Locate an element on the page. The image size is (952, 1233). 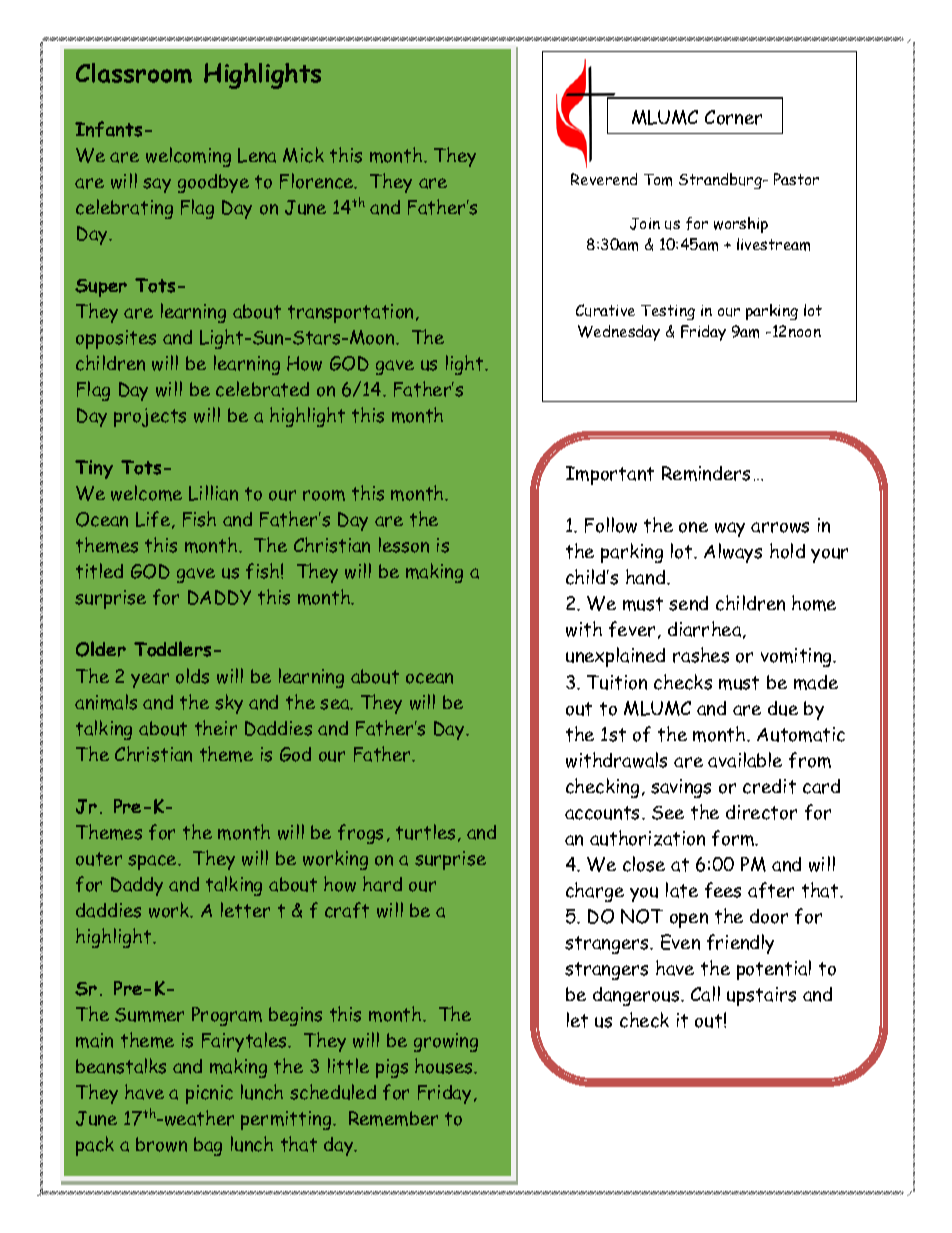
upstairs is located at coordinates (761, 996).
